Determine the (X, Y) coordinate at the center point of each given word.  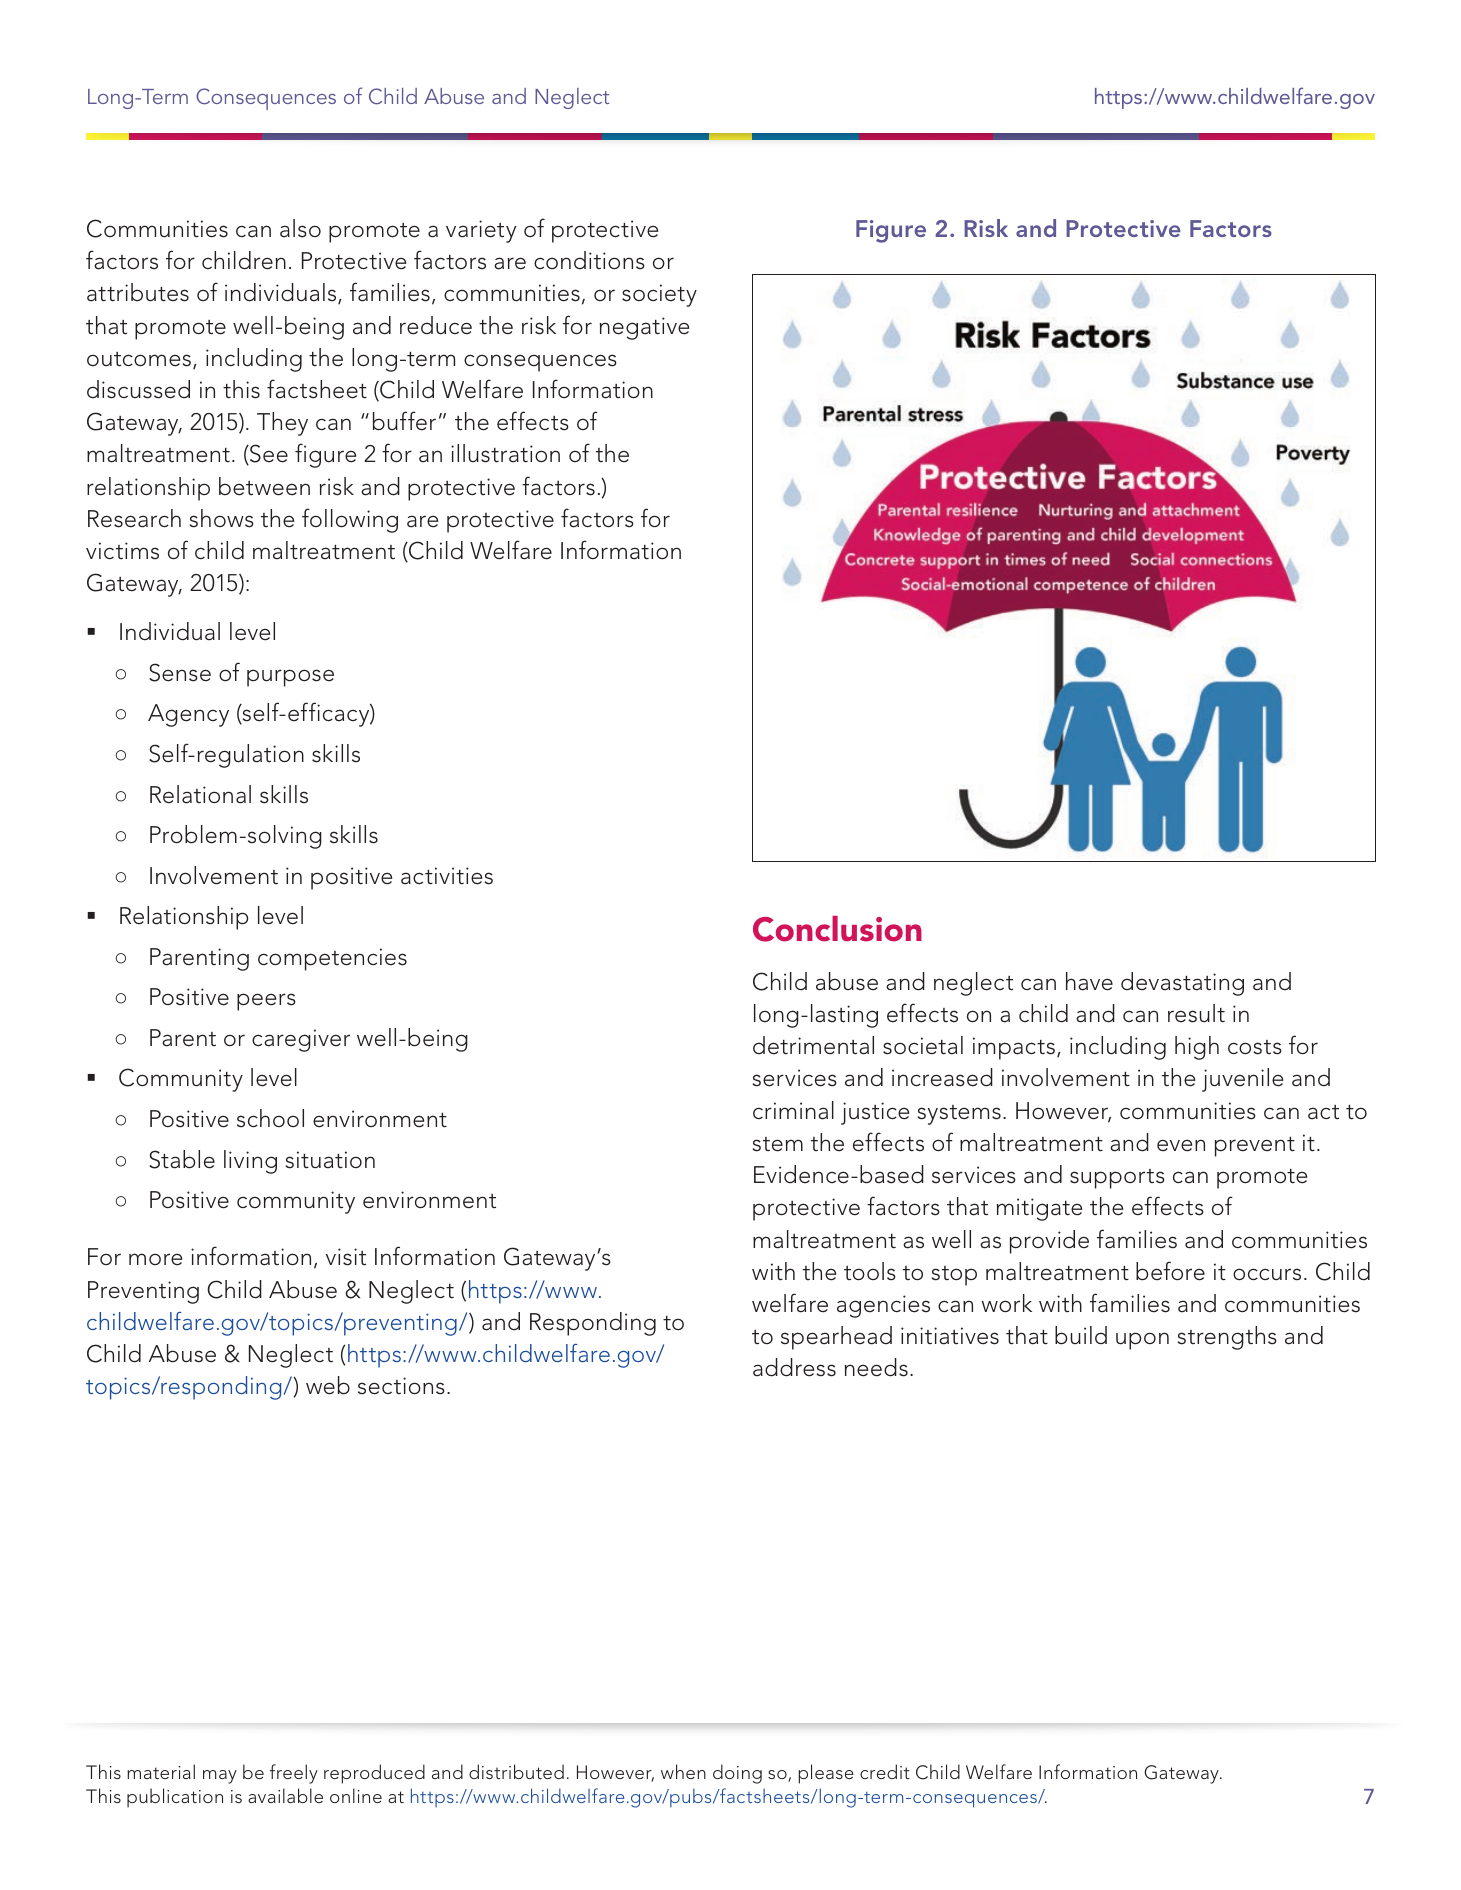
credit (885, 1771)
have (1089, 981)
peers (266, 1002)
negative (644, 328)
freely (294, 1774)
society (659, 295)
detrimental (813, 1045)
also (300, 228)
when (683, 1771)
